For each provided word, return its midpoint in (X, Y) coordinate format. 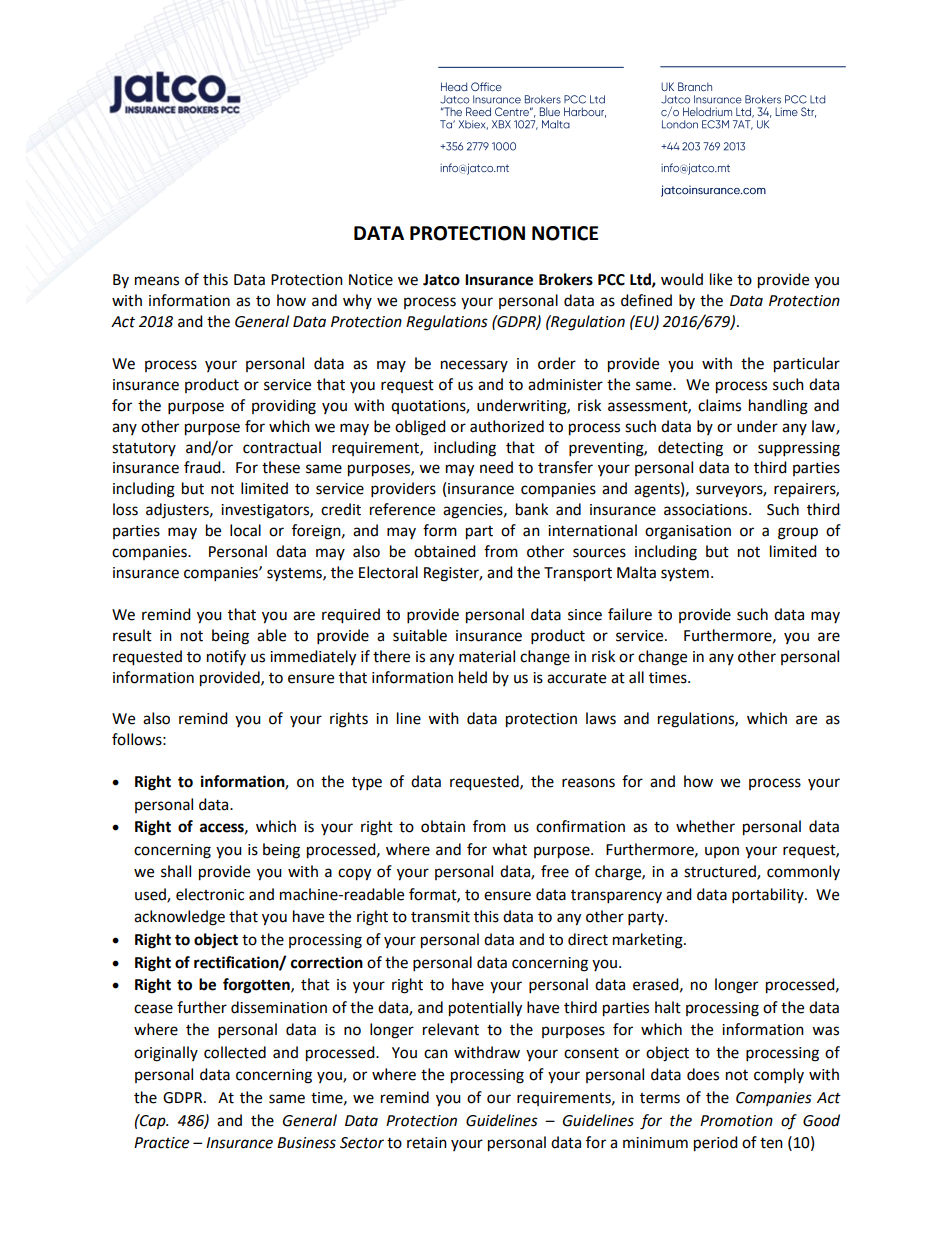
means (157, 281)
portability (769, 896)
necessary (474, 366)
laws (601, 718)
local (245, 530)
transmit (440, 917)
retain (427, 1143)
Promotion (736, 1121)
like (721, 279)
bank (532, 509)
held (473, 677)
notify (226, 657)
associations (707, 510)
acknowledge (179, 918)
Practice (161, 1143)
